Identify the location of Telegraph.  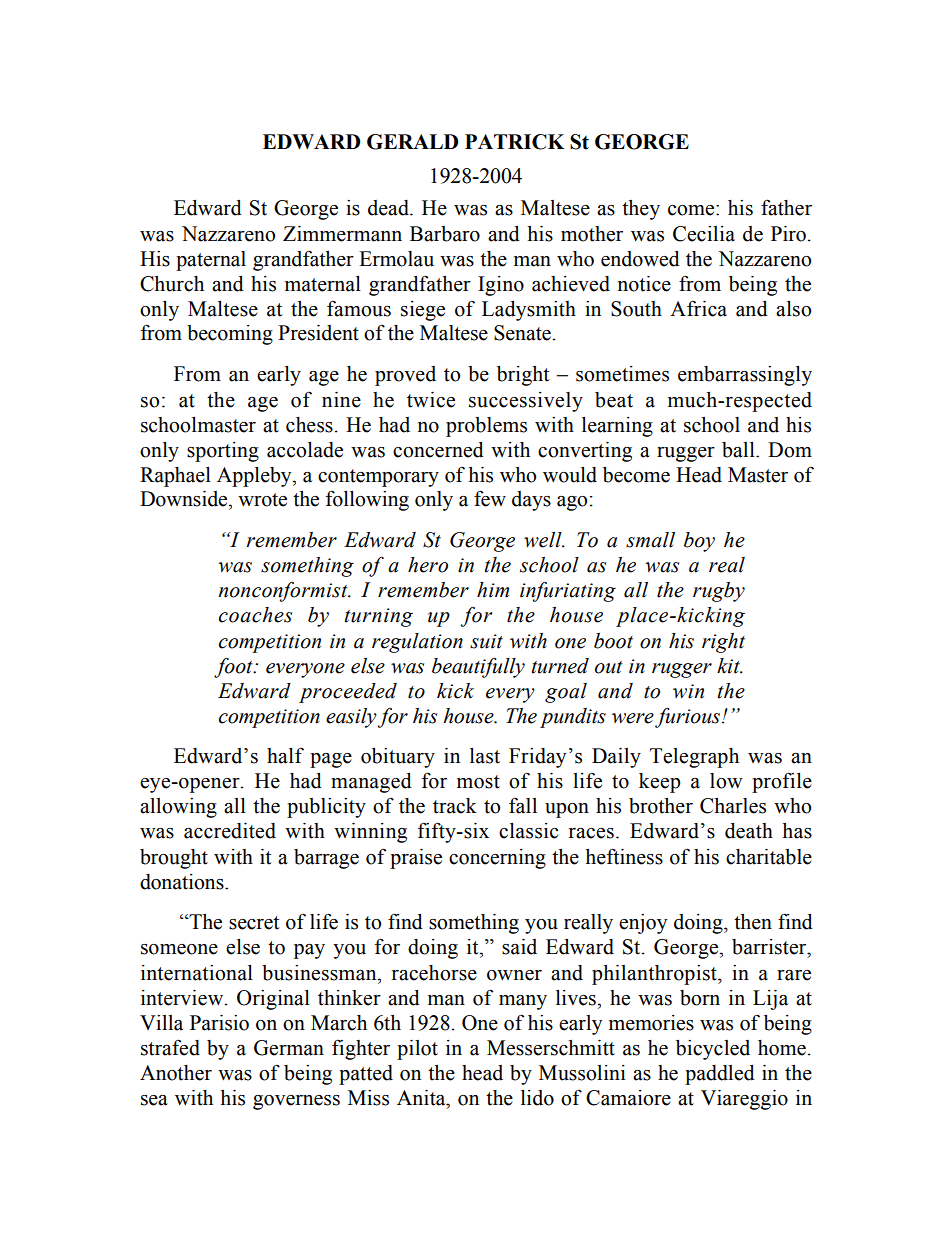
(694, 758).
